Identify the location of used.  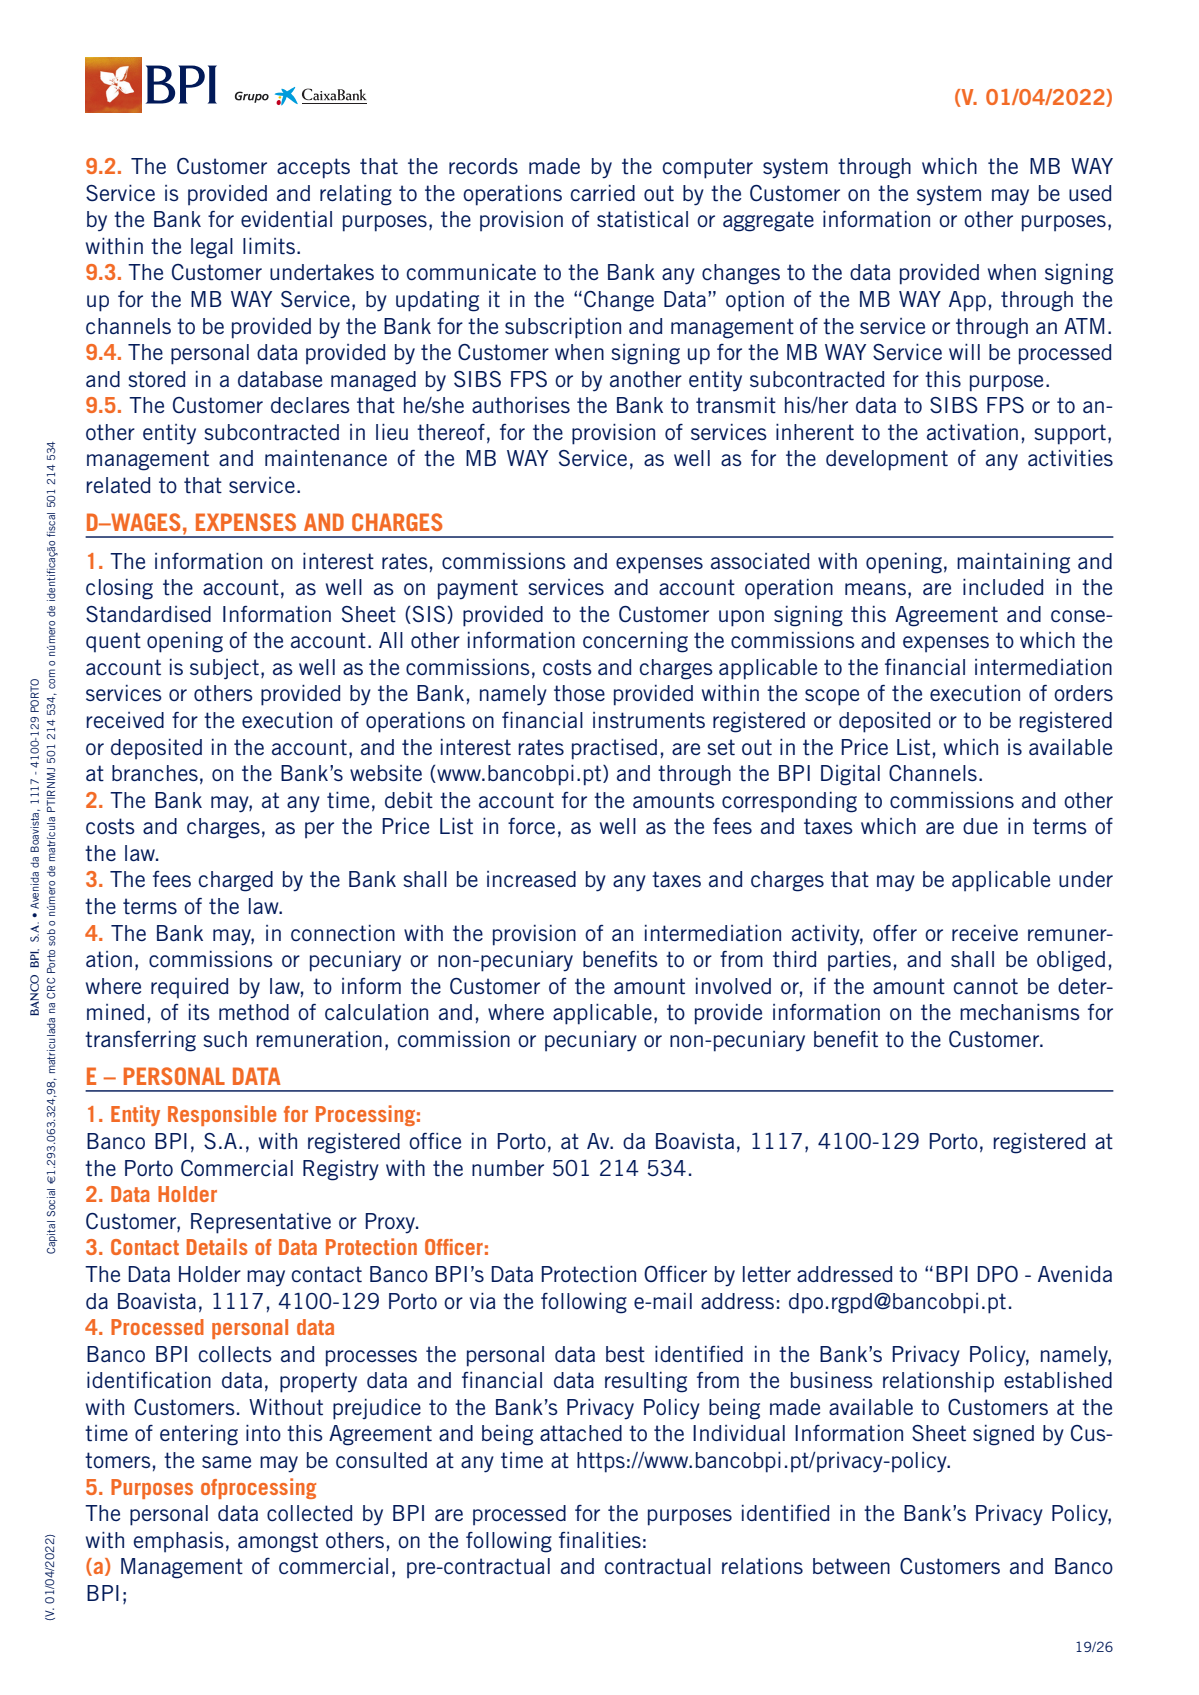
(1090, 193).
